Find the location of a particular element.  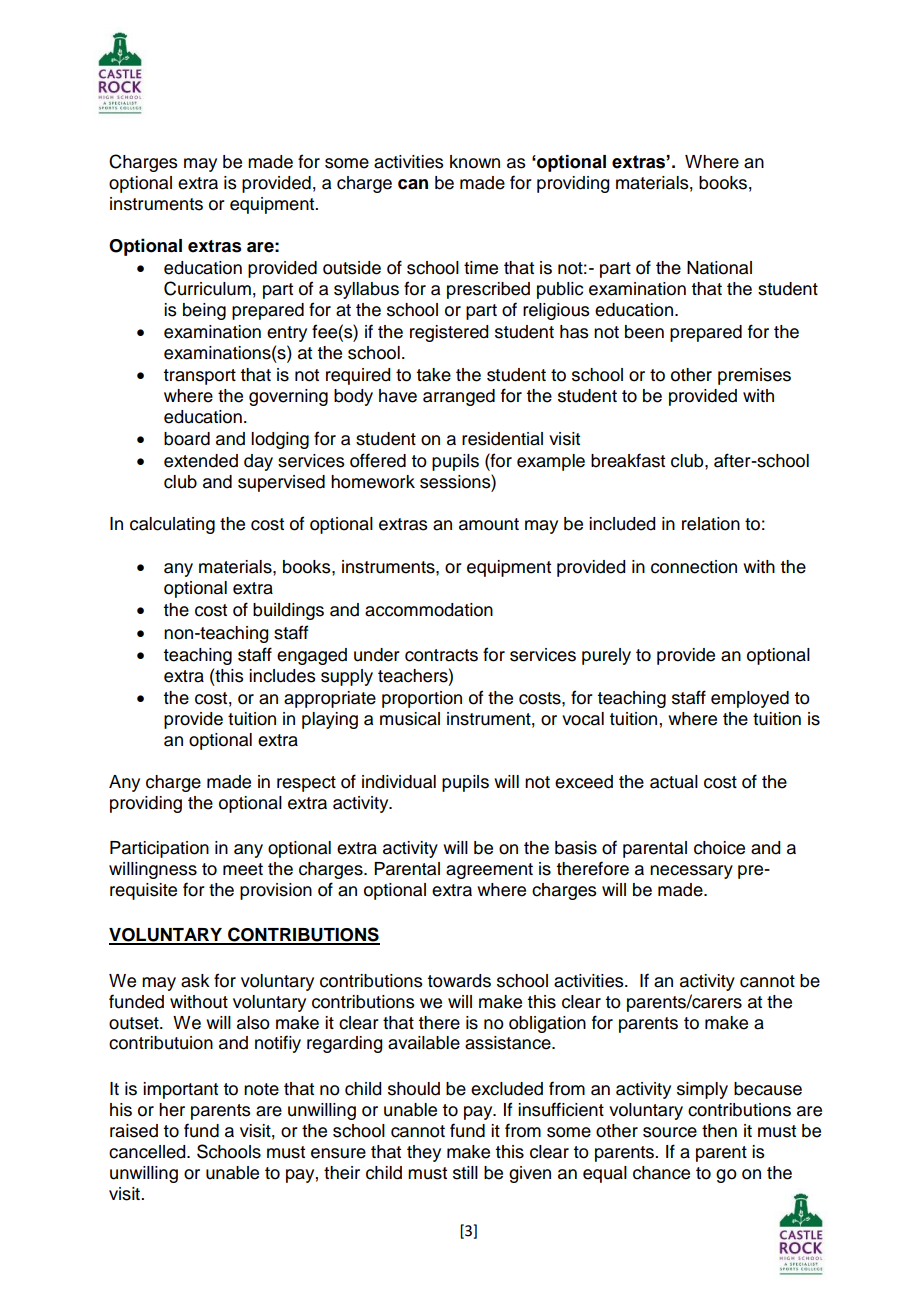

agreement is located at coordinates (489, 871).
